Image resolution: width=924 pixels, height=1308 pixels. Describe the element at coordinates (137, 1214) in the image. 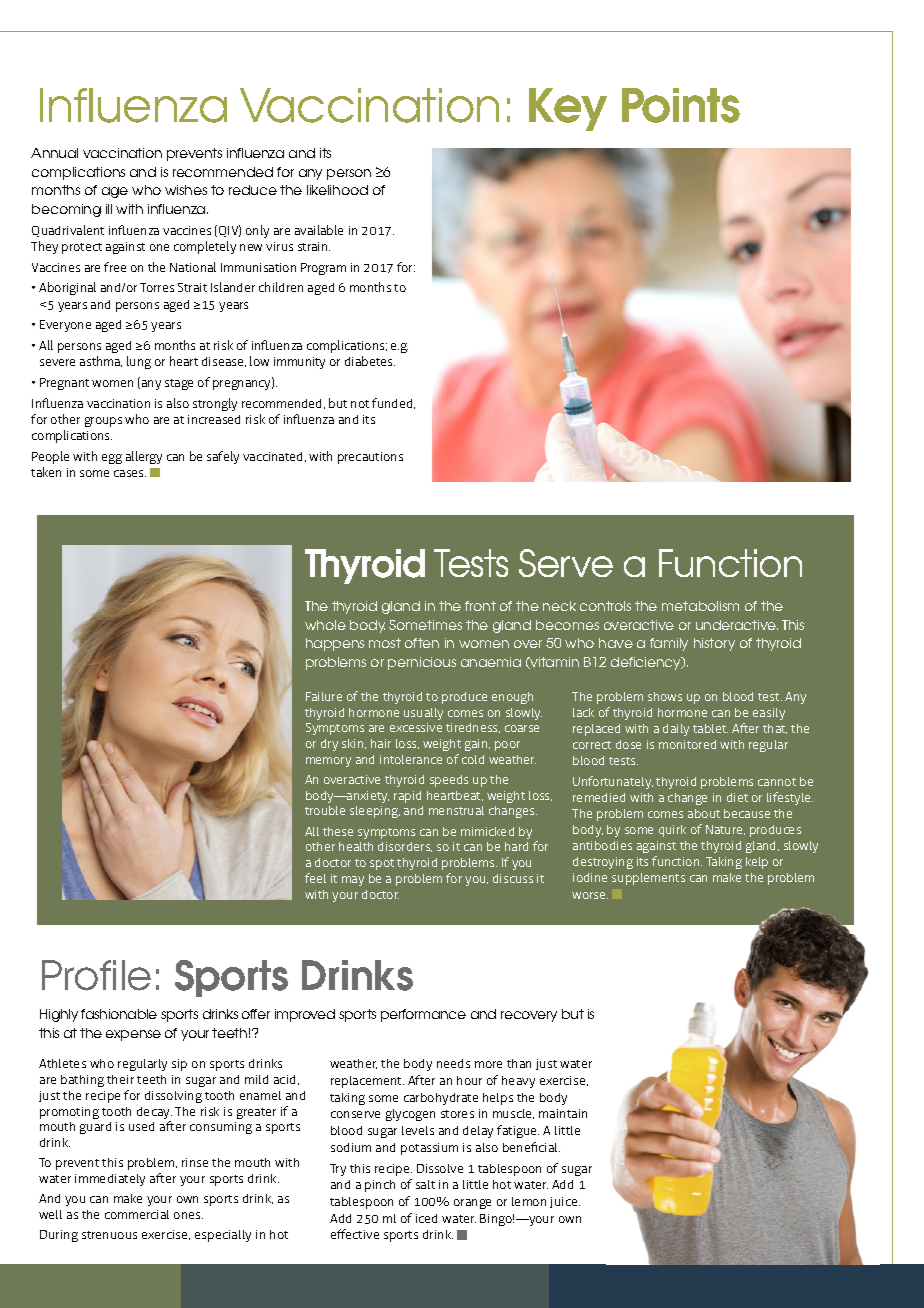

I see `commercial` at that location.
